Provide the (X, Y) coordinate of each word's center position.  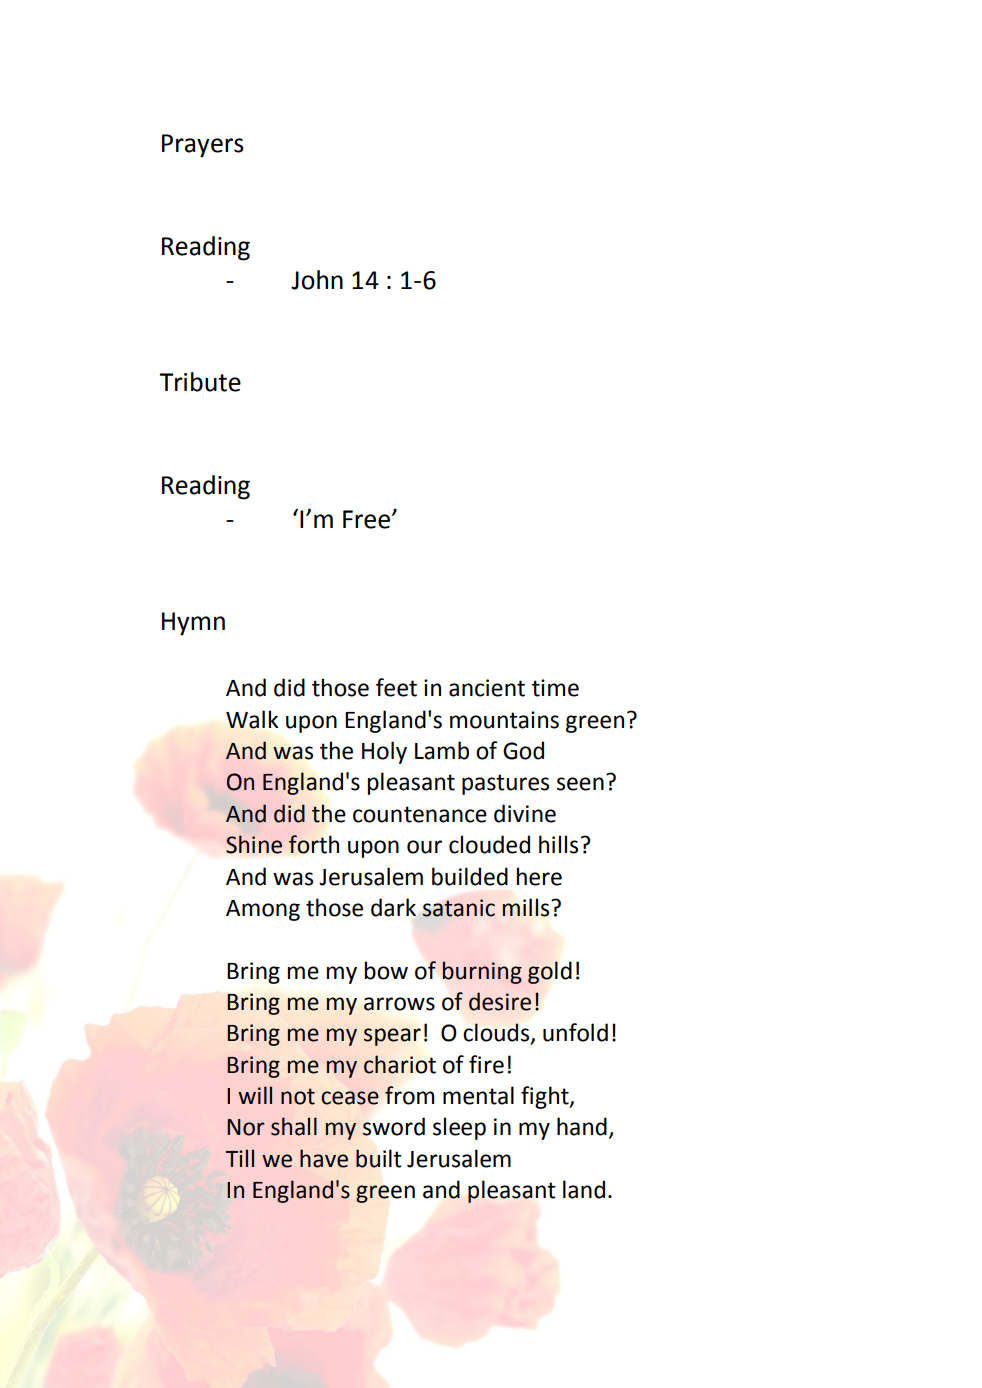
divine (525, 813)
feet (396, 687)
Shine (254, 844)
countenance (420, 814)
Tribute (200, 382)
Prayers (203, 146)
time (555, 688)
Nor (246, 1127)
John (317, 280)
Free (366, 519)
